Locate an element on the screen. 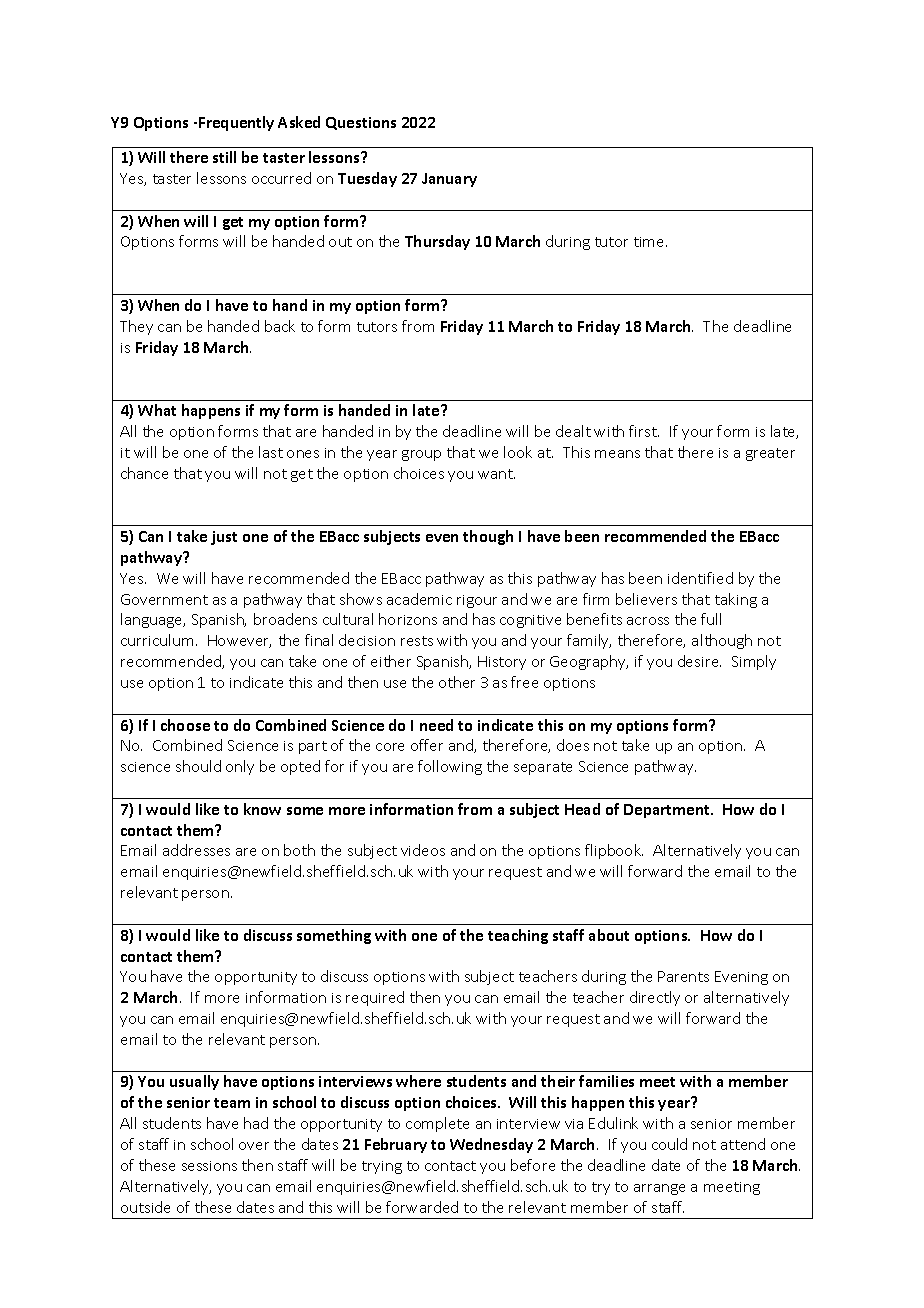 Image resolution: width=924 pixels, height=1308 pixels. However is located at coordinates (239, 641).
